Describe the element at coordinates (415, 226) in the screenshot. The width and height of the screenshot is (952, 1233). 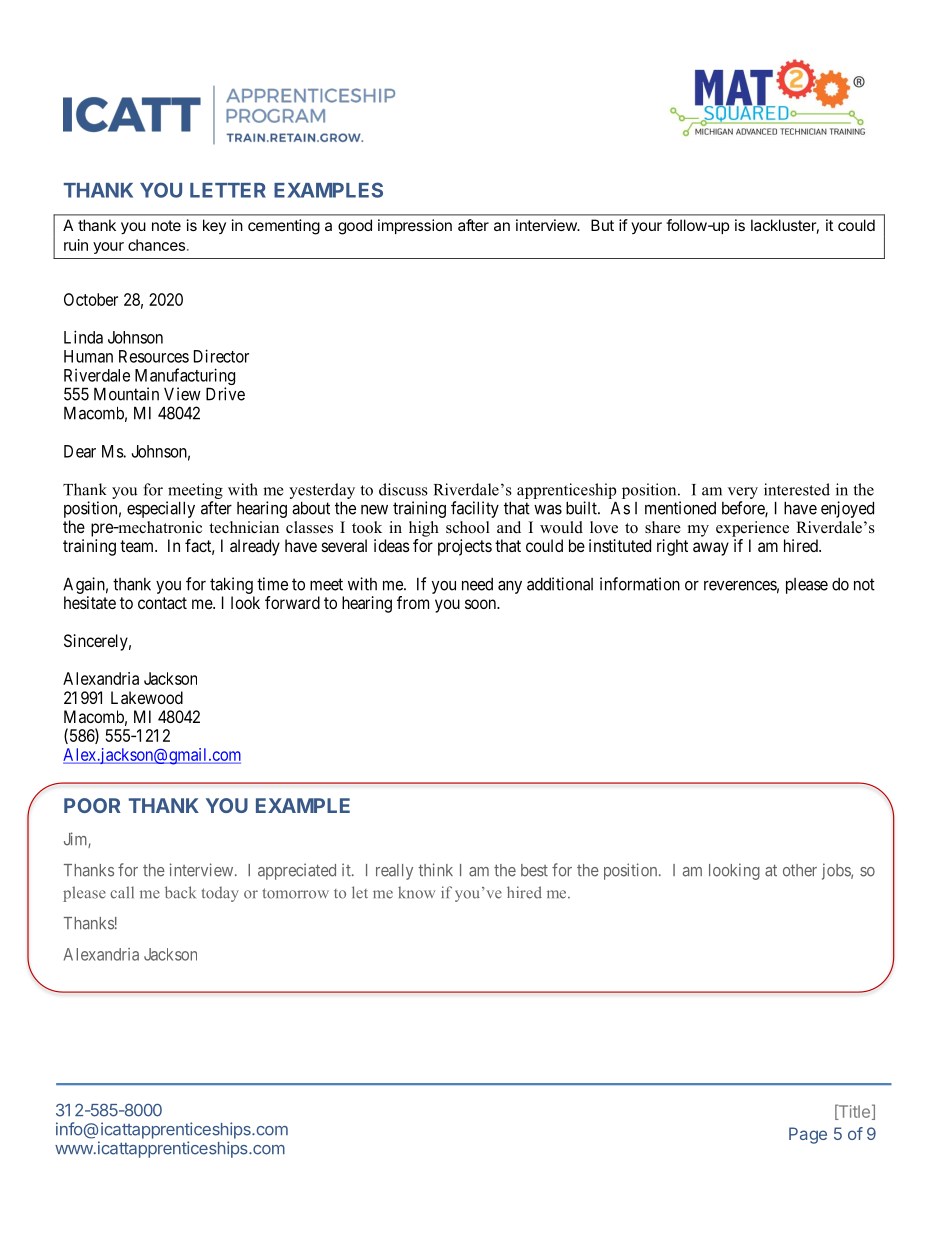
I see `impression` at that location.
